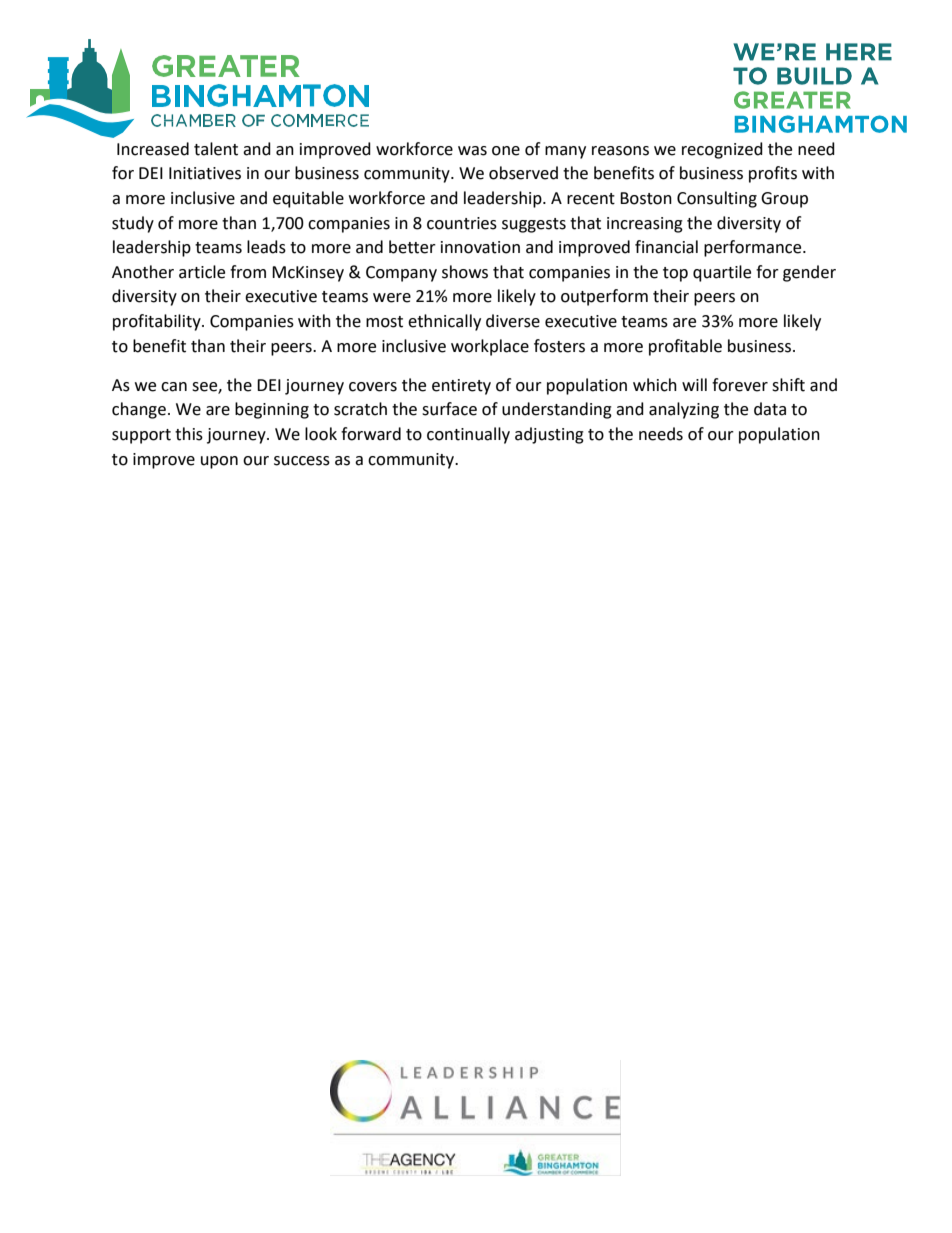 This image has height=1233, width=952. Describe the element at coordinates (604, 297) in the image. I see `outperform` at that location.
